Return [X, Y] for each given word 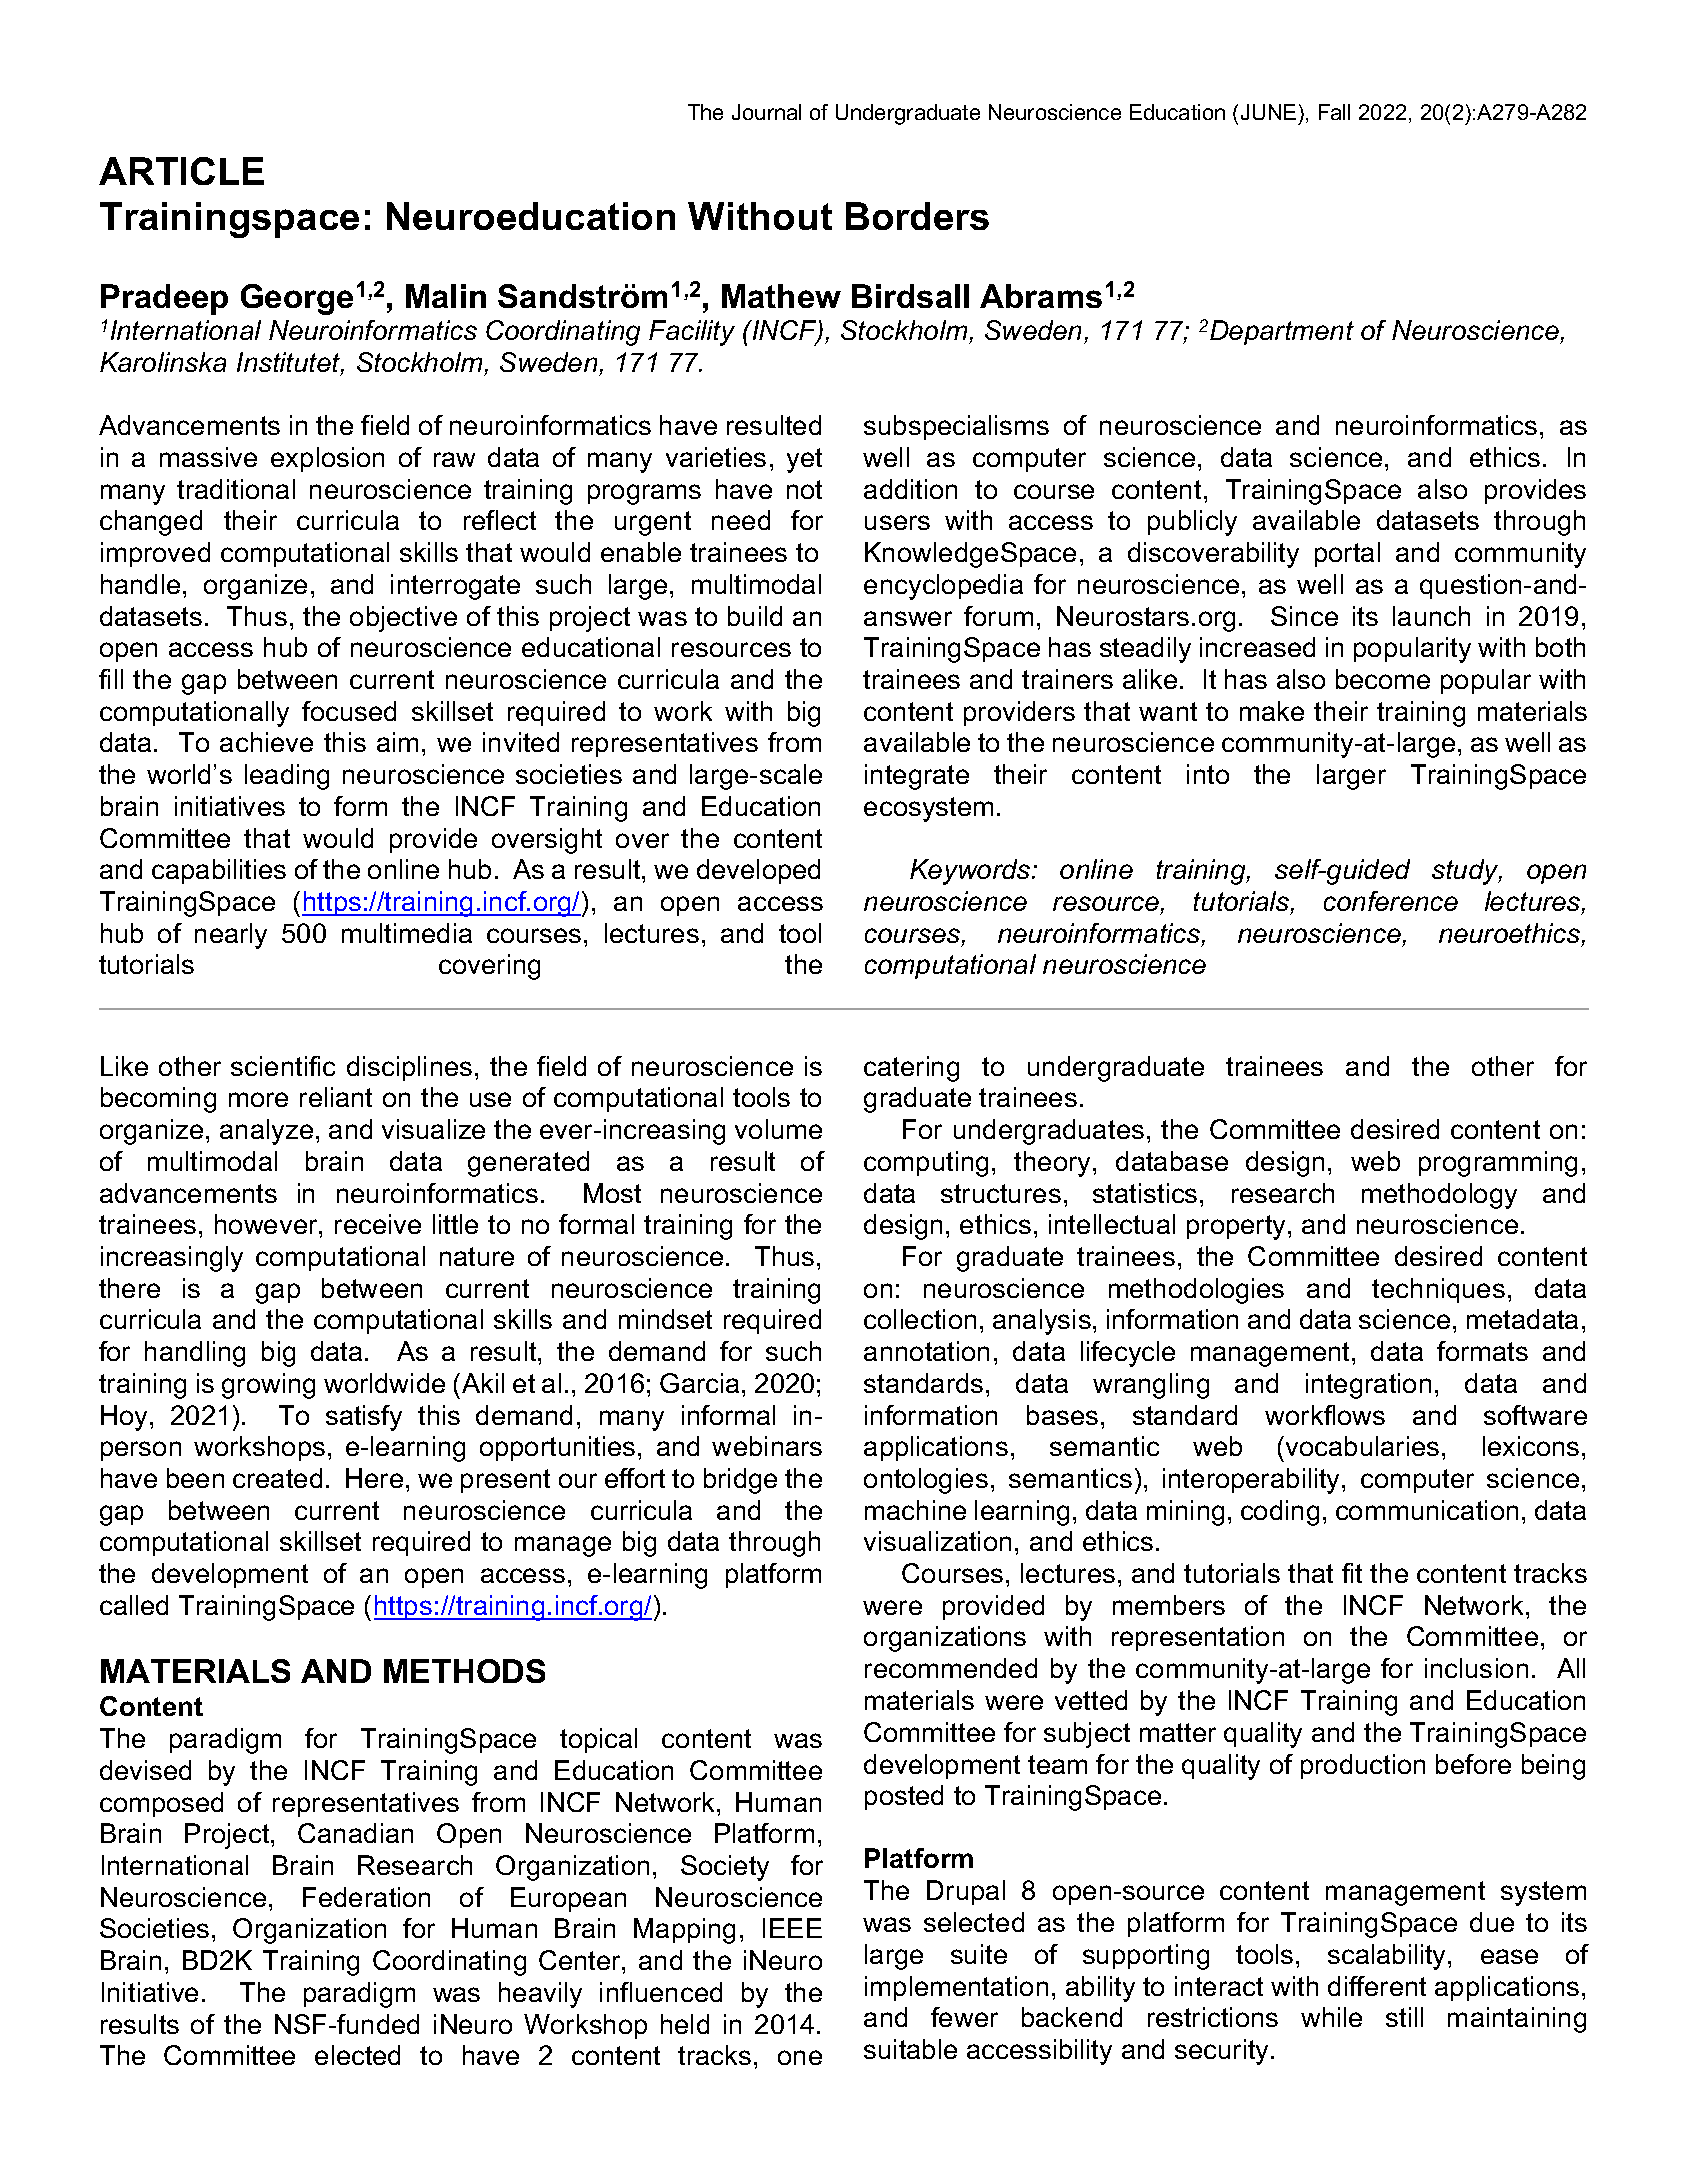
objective [403, 619]
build [755, 616]
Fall [1334, 112]
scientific [283, 1066]
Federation [366, 1897]
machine [915, 1510]
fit [1352, 1573]
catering [911, 1069]
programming [1498, 1164]
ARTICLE [181, 171]
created [277, 1478]
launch [1431, 616]
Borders [917, 216]
